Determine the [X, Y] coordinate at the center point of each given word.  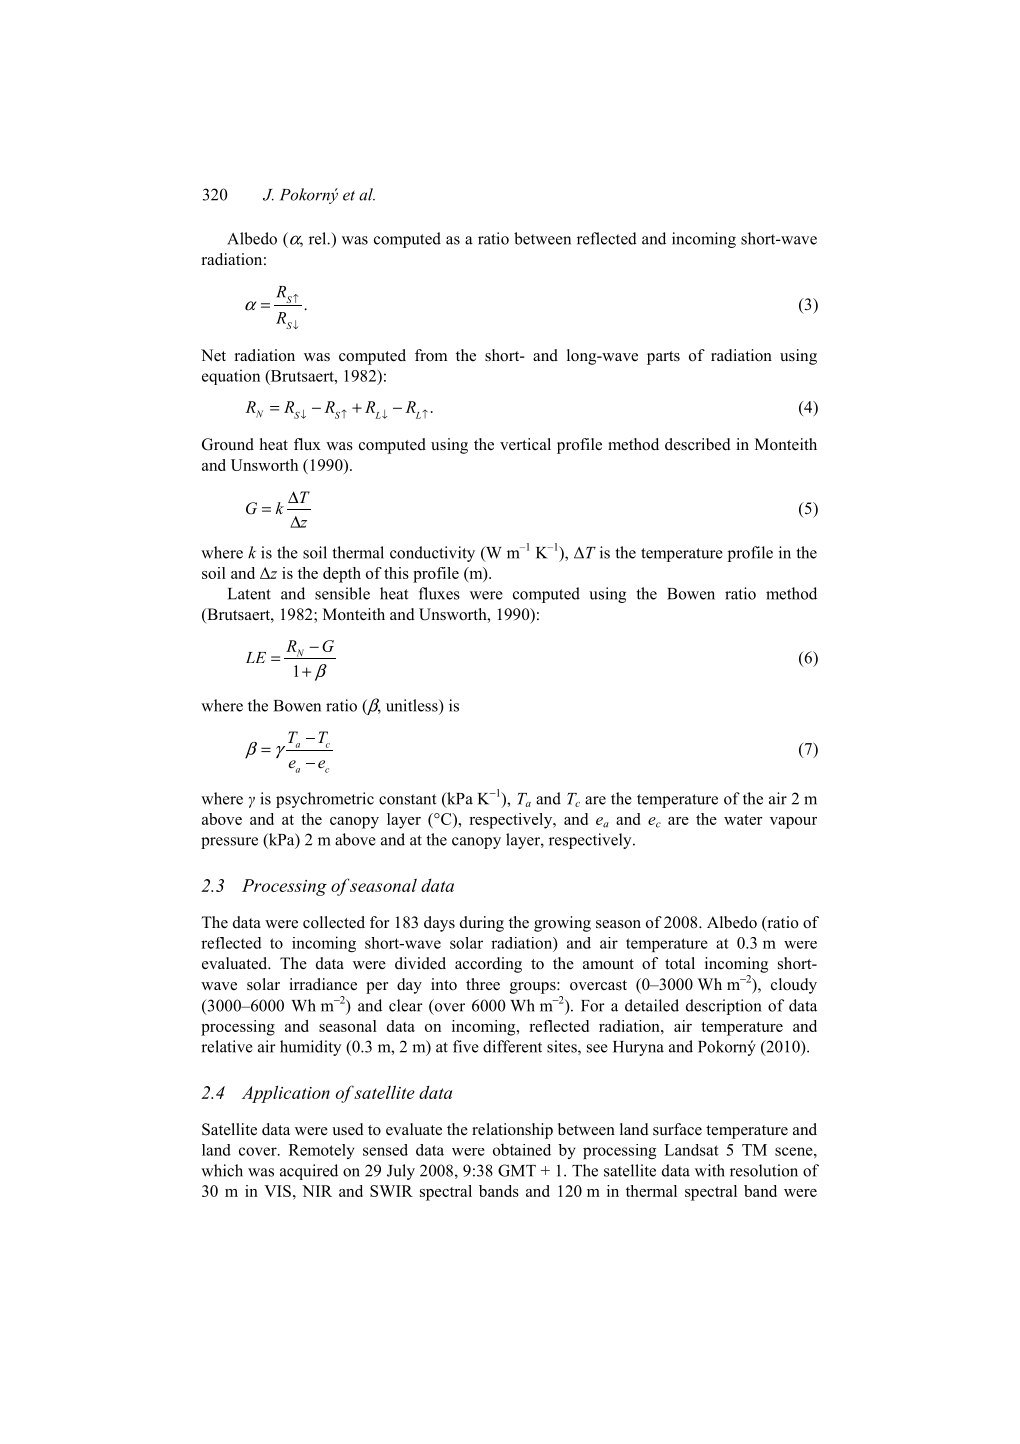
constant [407, 799]
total [680, 963]
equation [231, 377]
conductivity [432, 554]
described [698, 444]
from [431, 355]
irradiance [323, 984]
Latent [249, 594]
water [743, 820]
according [488, 965]
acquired [309, 1172]
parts [663, 358]
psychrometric [325, 800]
